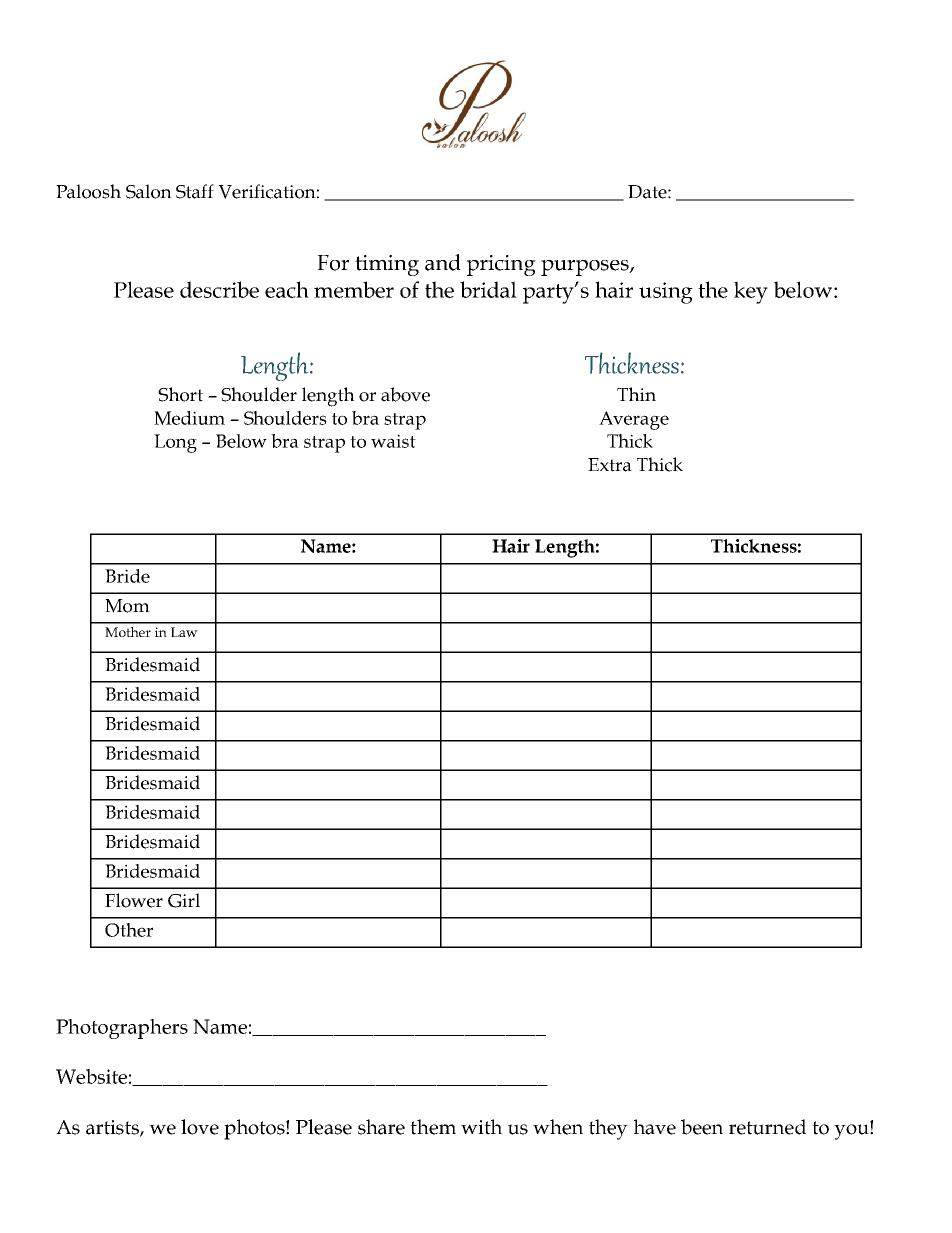  I want to click on pricing, so click(501, 265).
